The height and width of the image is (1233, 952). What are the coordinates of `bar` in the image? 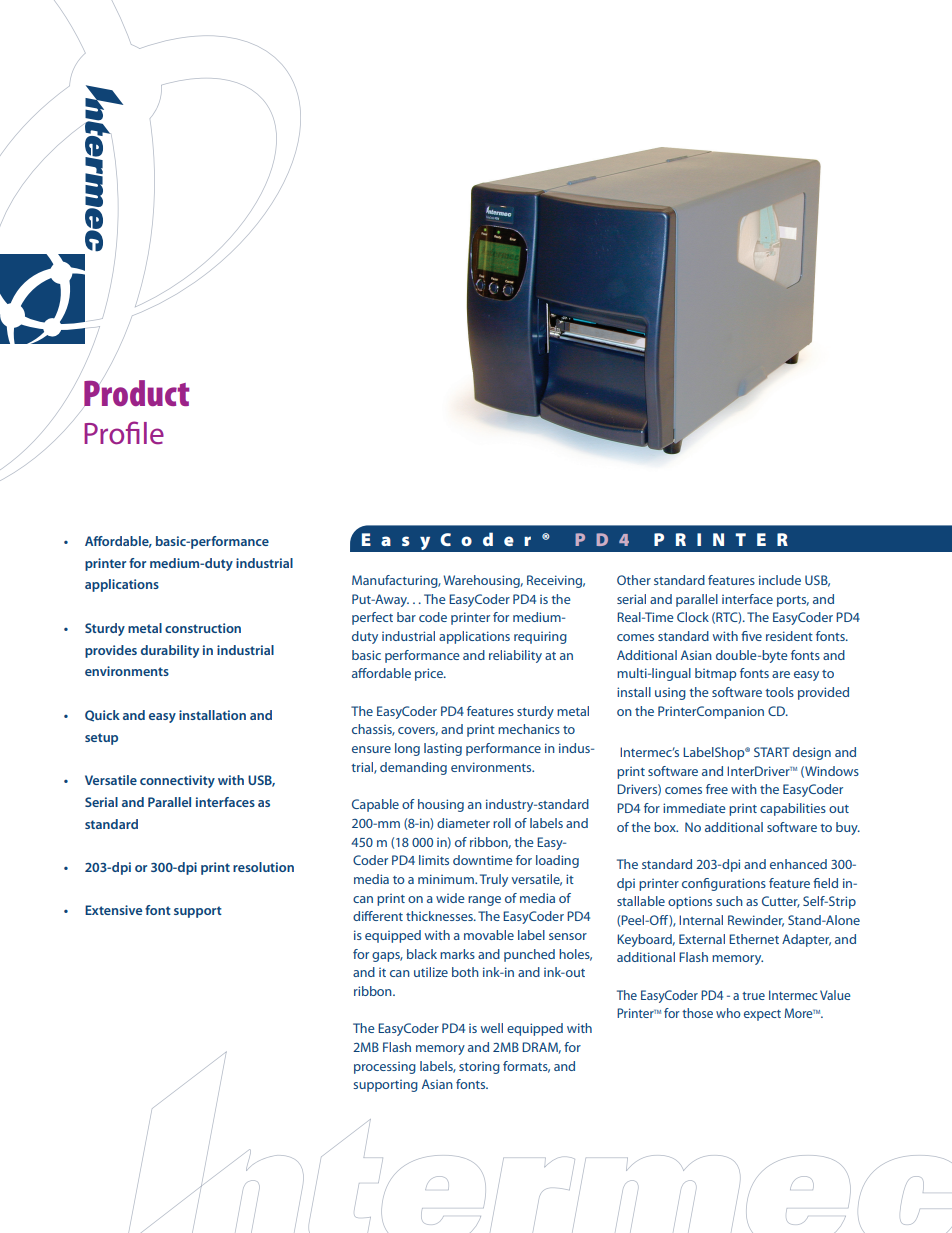 It's located at (406, 617).
